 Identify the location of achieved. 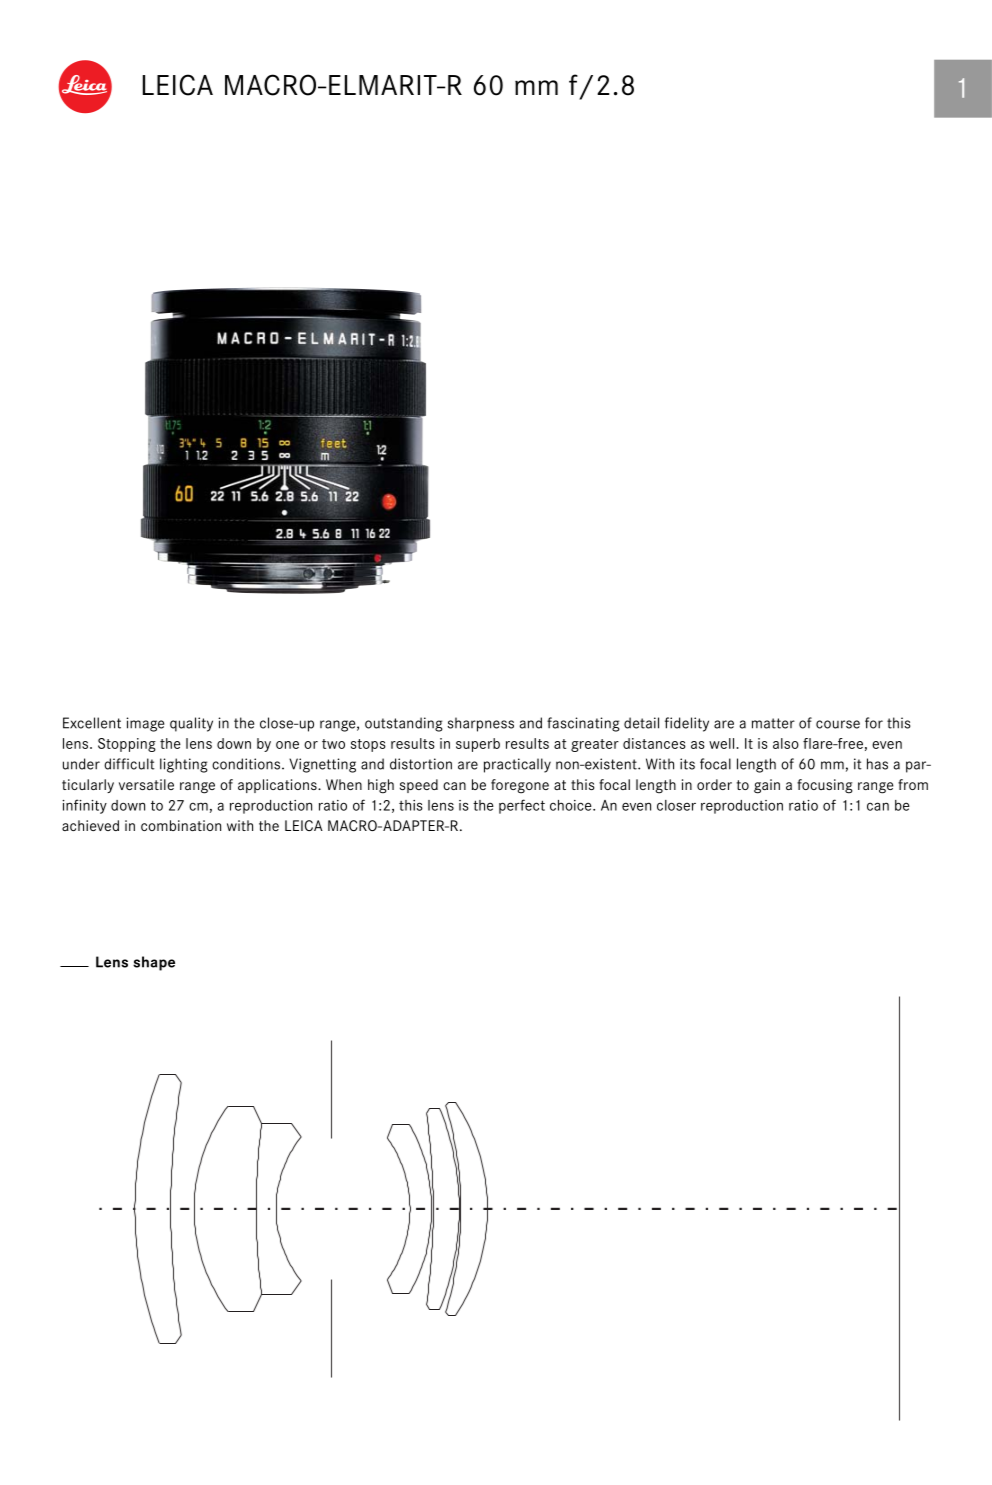
(90, 825).
